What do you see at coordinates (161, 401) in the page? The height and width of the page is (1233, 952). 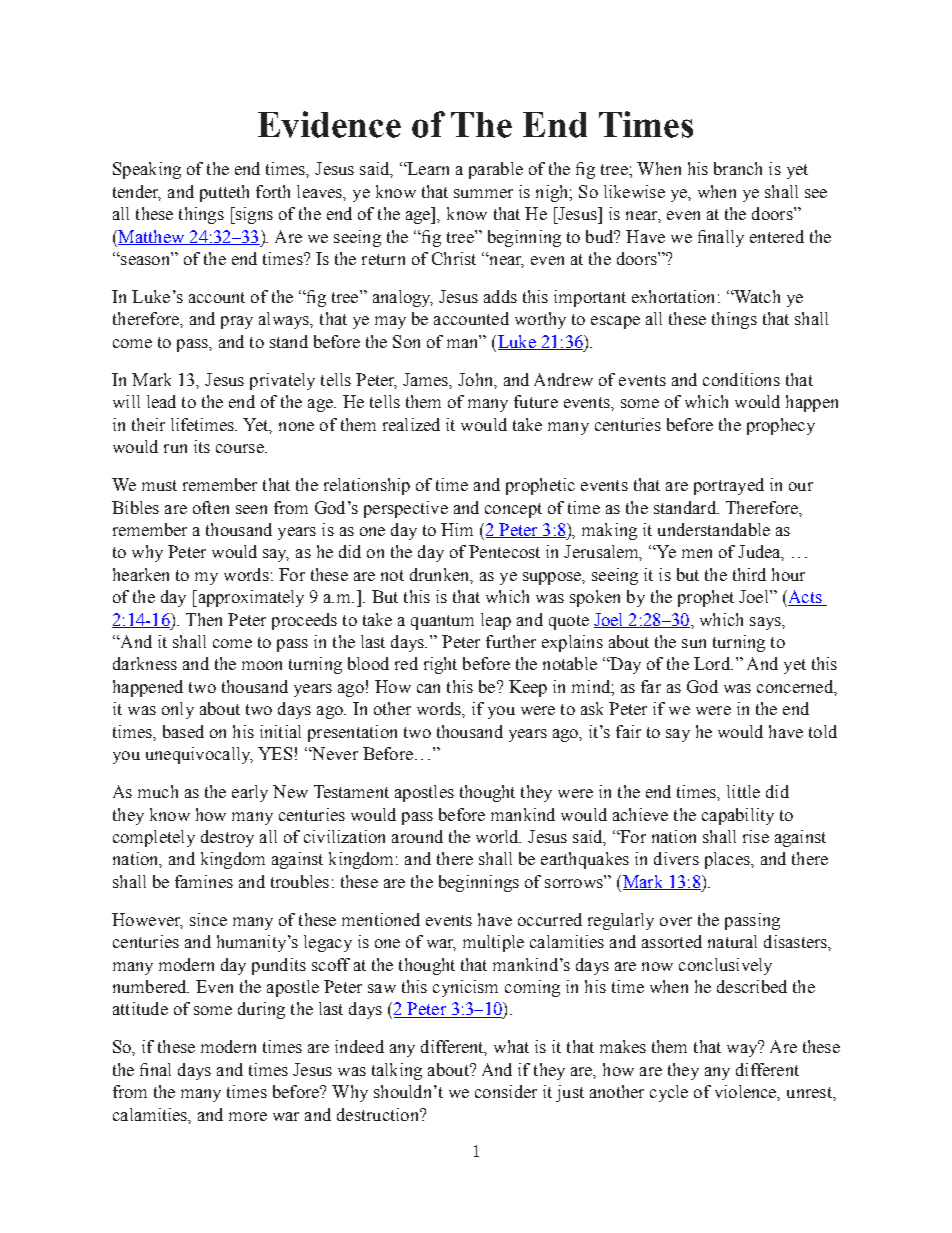 I see `lead` at bounding box center [161, 401].
